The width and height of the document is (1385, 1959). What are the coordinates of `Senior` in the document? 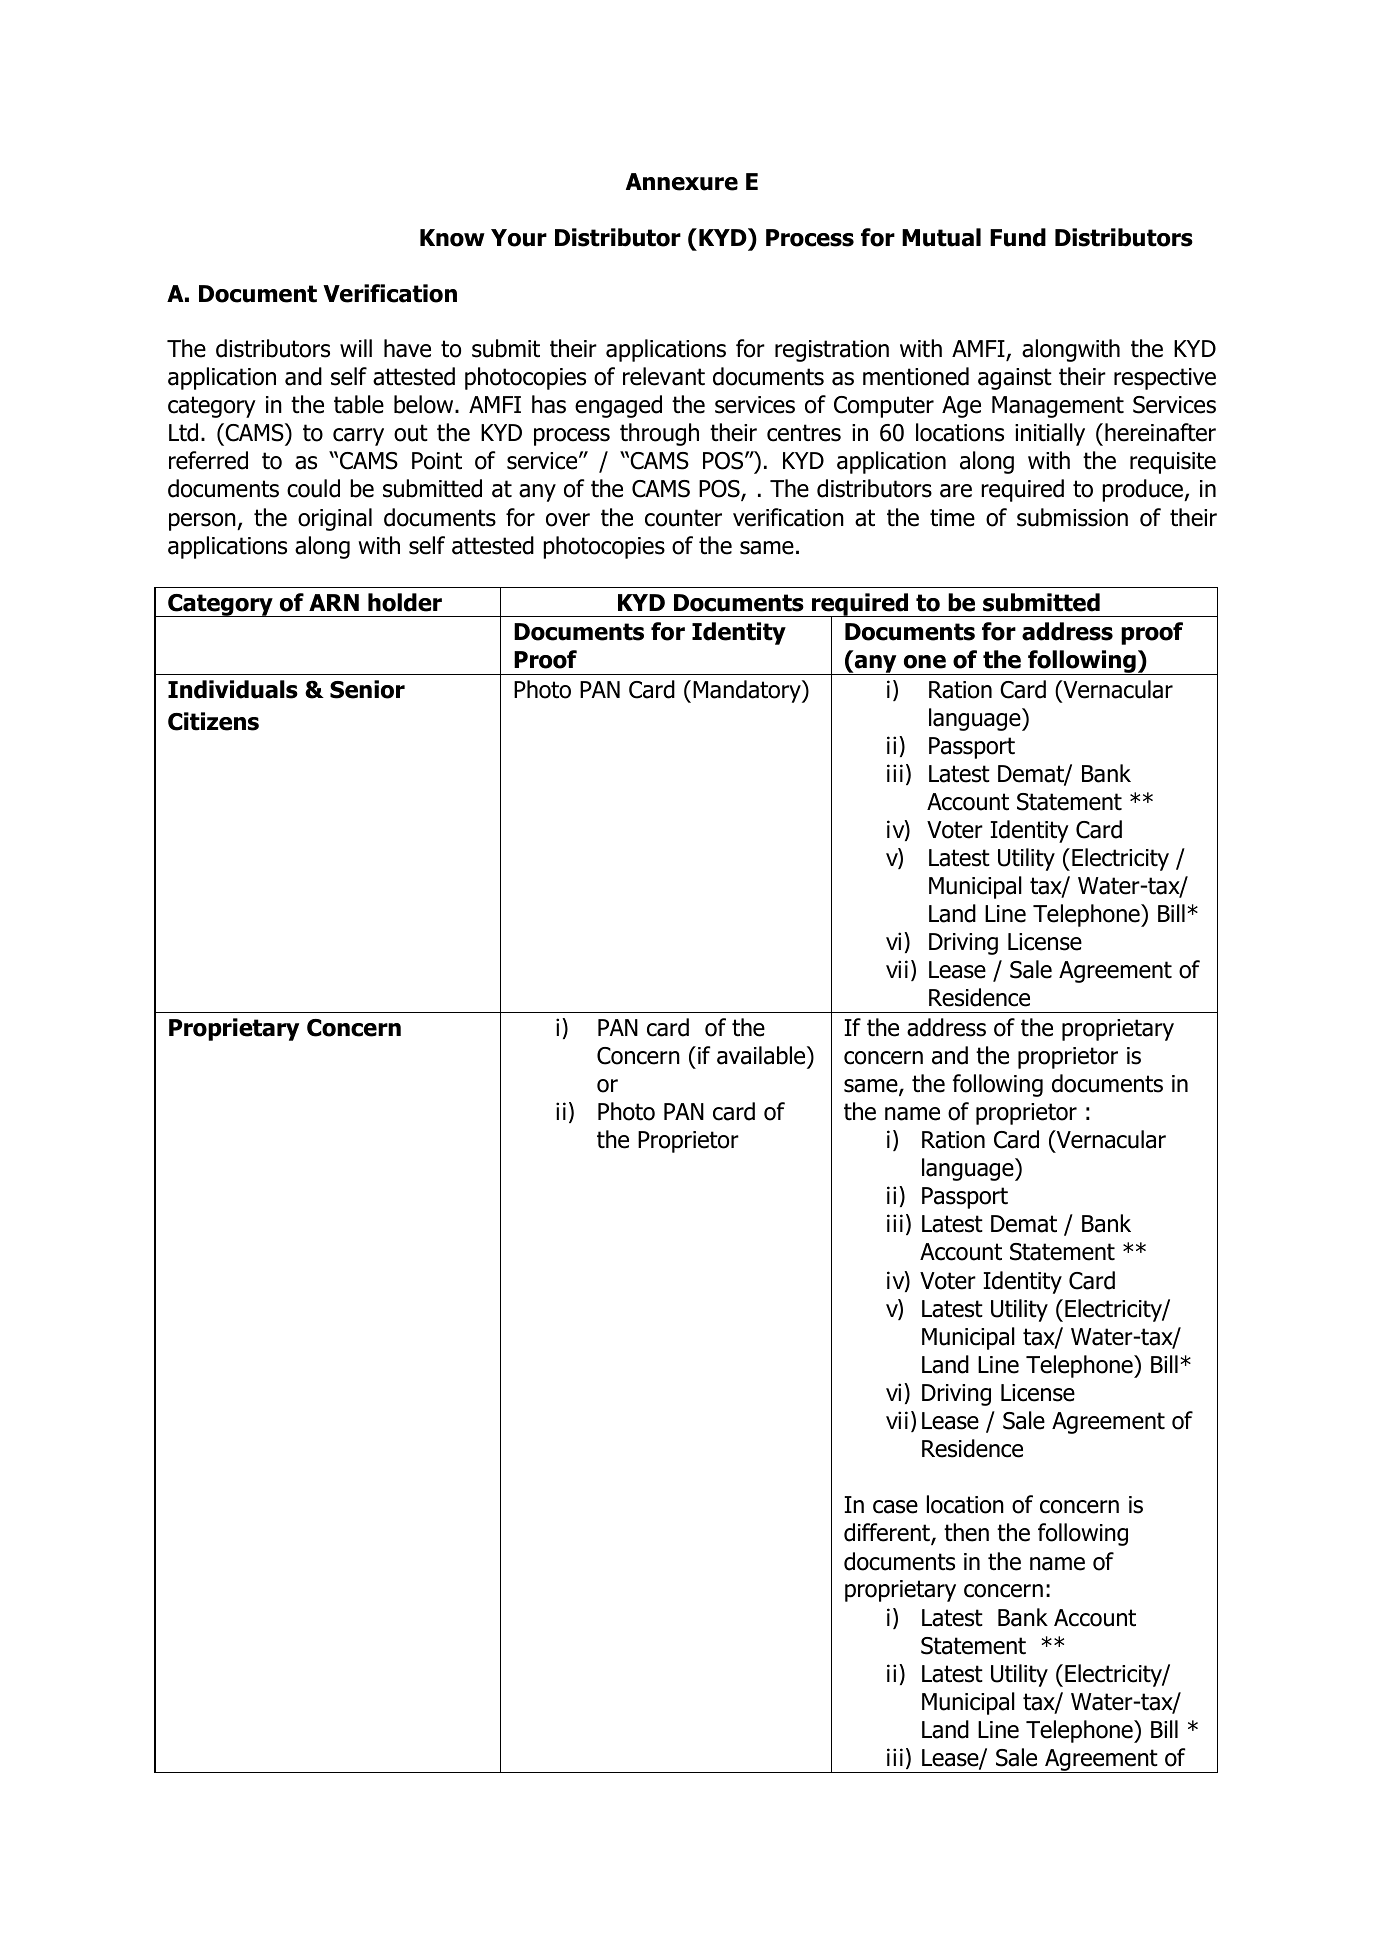 It's located at (367, 689).
